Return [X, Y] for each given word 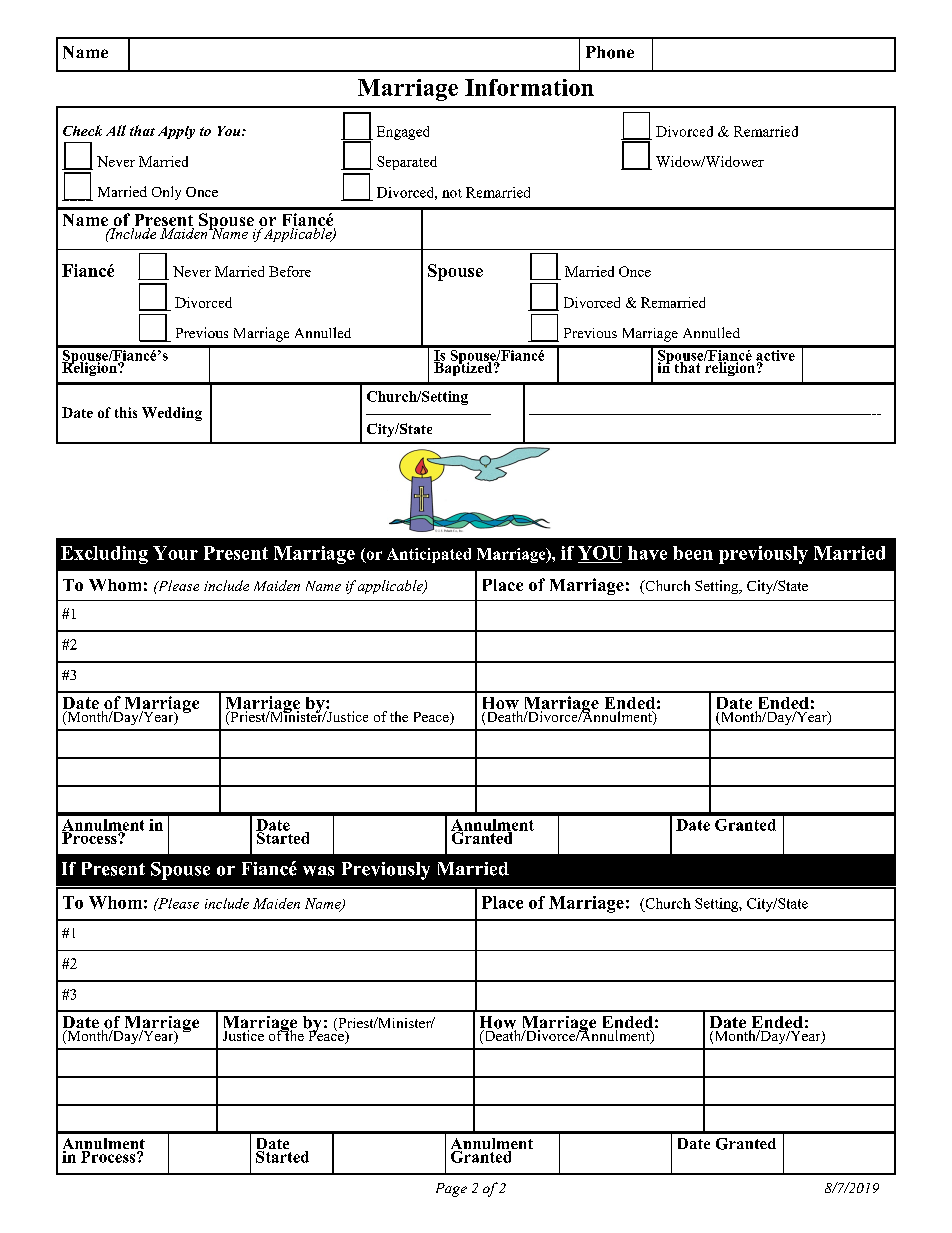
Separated [407, 163]
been [693, 553]
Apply [176, 132]
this [126, 412]
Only [166, 193]
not [452, 193]
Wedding [172, 414]
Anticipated [429, 555]
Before [290, 271]
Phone [610, 52]
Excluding [104, 555]
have [647, 553]
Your [175, 553]
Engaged [403, 133]
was [318, 871]
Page [451, 1190]
